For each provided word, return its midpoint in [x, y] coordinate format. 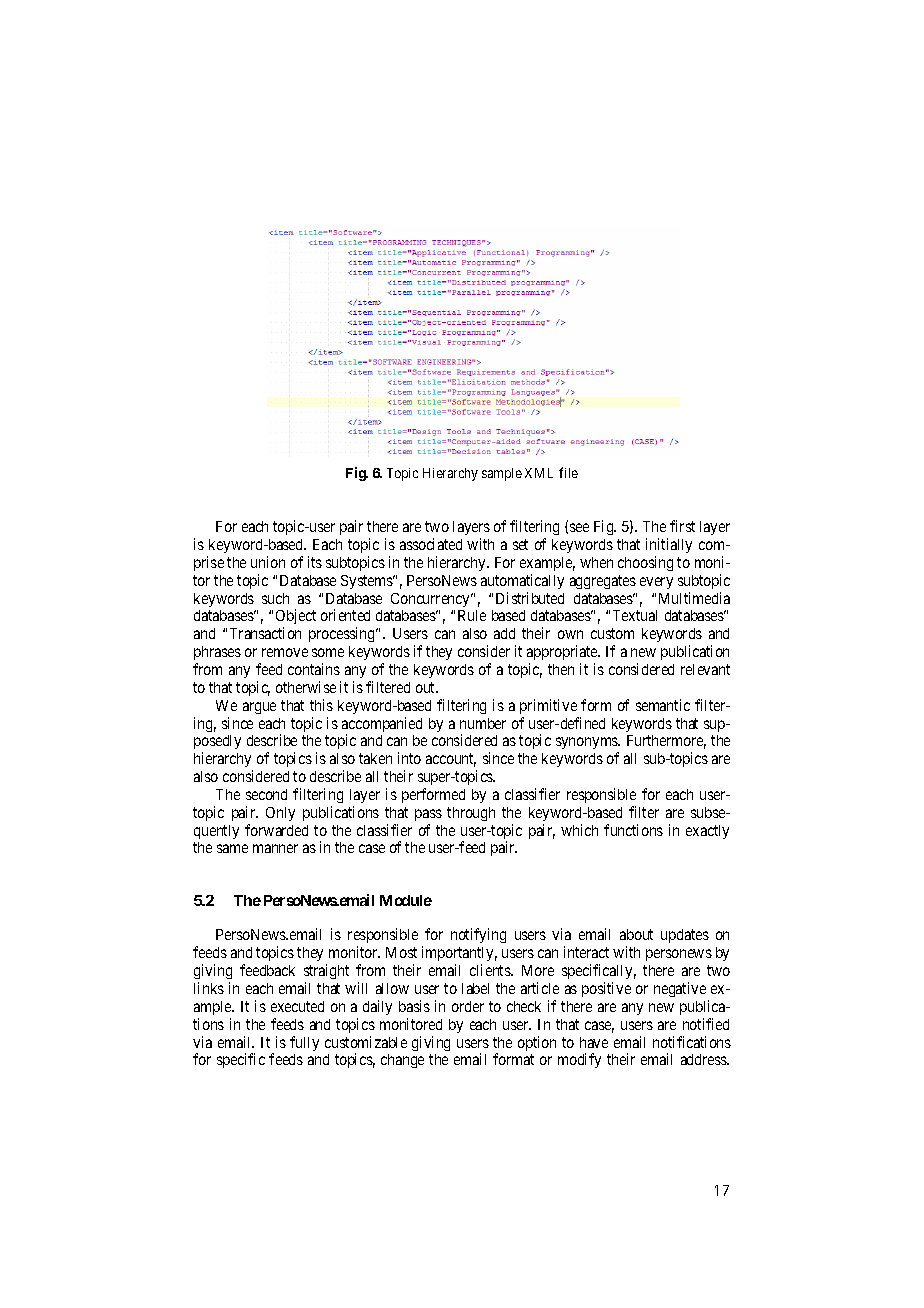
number [483, 723]
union [268, 562]
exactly [707, 832]
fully [304, 1043]
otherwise [306, 687]
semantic [663, 705]
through [471, 814]
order [468, 1006]
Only [280, 814]
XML [539, 473]
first [682, 526]
